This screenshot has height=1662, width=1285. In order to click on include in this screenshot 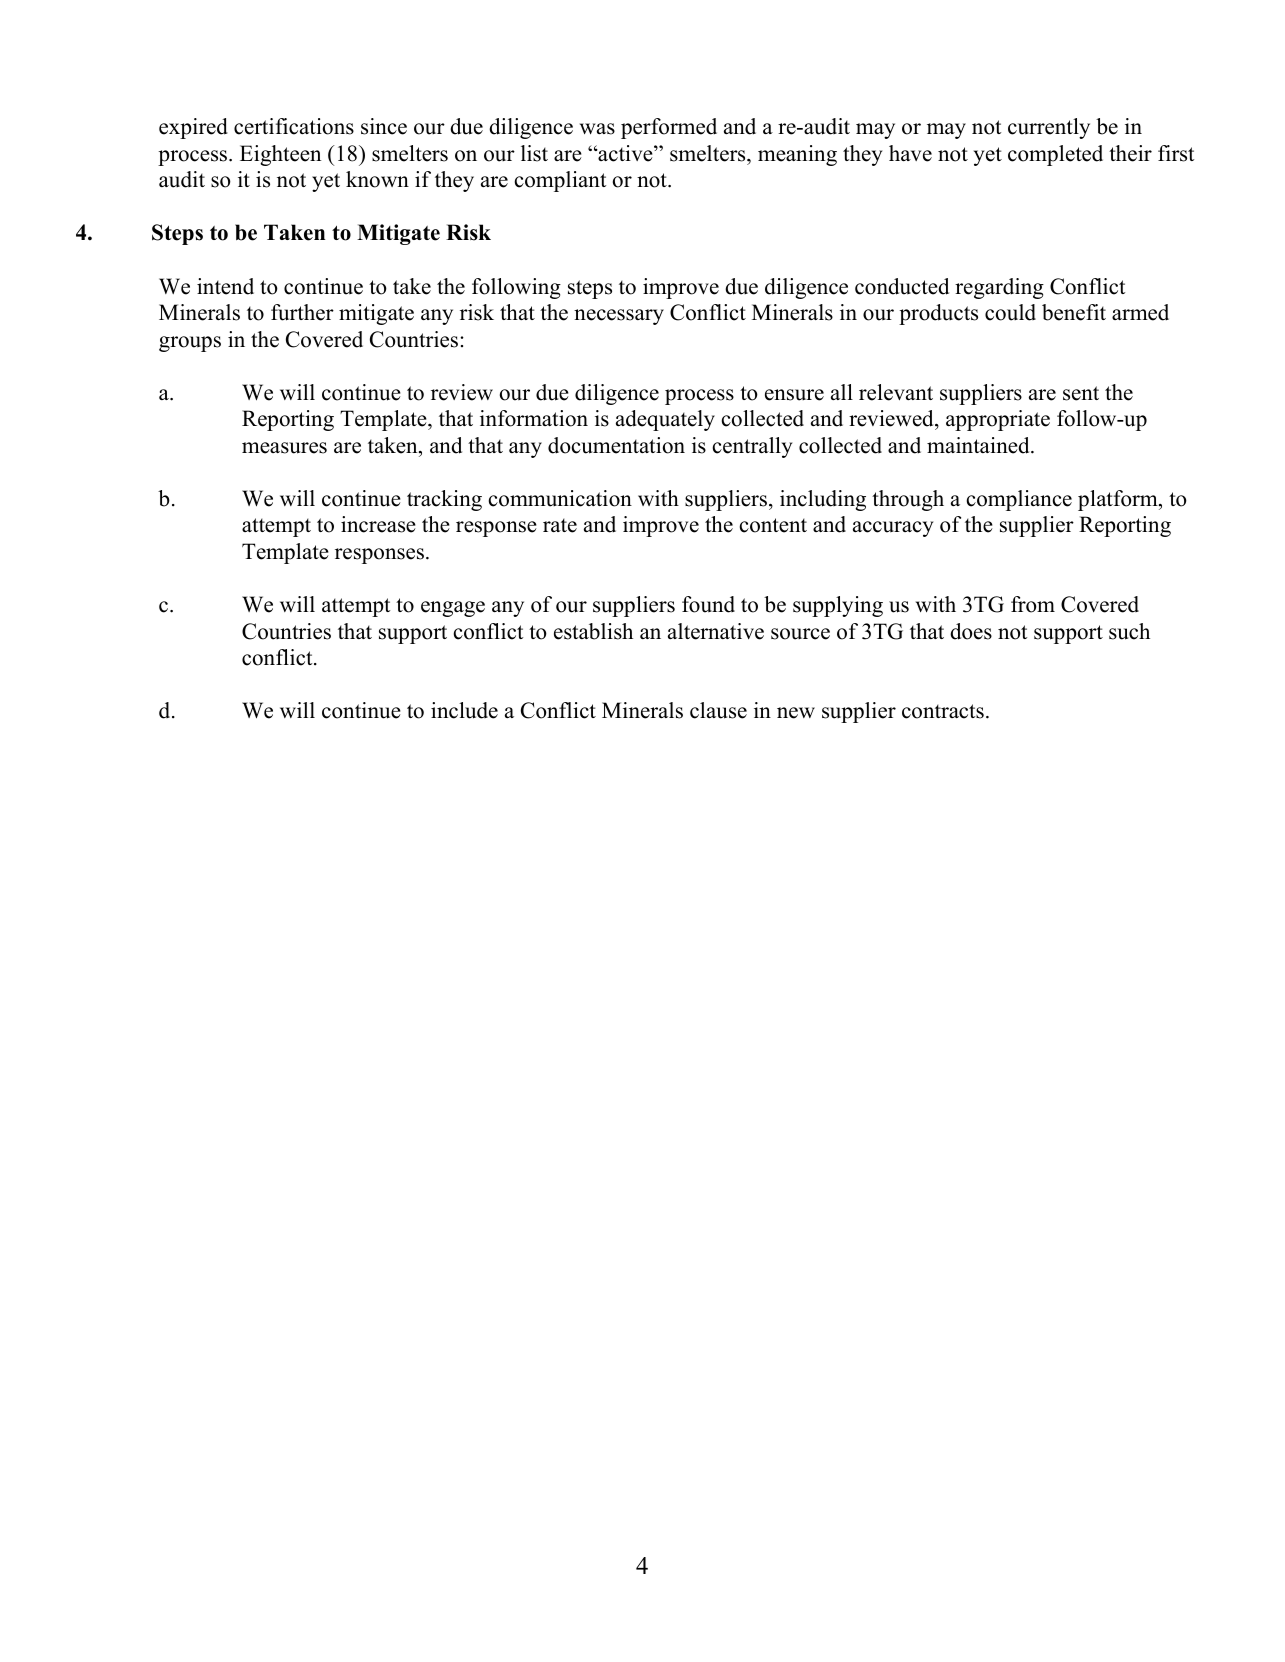, I will do `click(464, 710)`.
